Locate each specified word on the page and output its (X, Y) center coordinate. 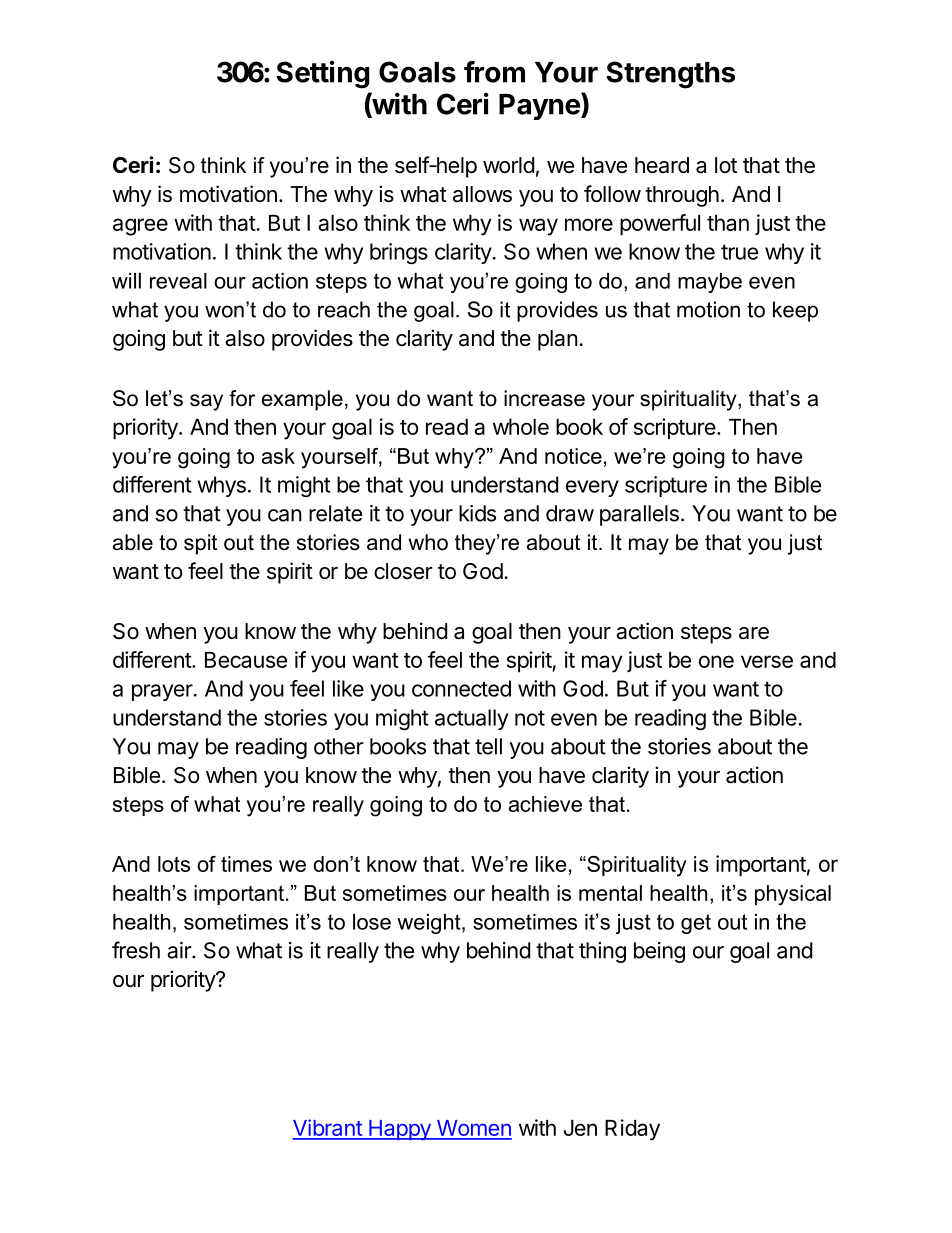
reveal (178, 281)
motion (708, 309)
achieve (545, 804)
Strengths (670, 75)
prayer (163, 692)
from (494, 72)
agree (140, 227)
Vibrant (328, 1129)
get (696, 924)
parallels (639, 515)
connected (461, 688)
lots (174, 864)
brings (399, 253)
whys (221, 486)
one (716, 661)
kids (477, 513)
